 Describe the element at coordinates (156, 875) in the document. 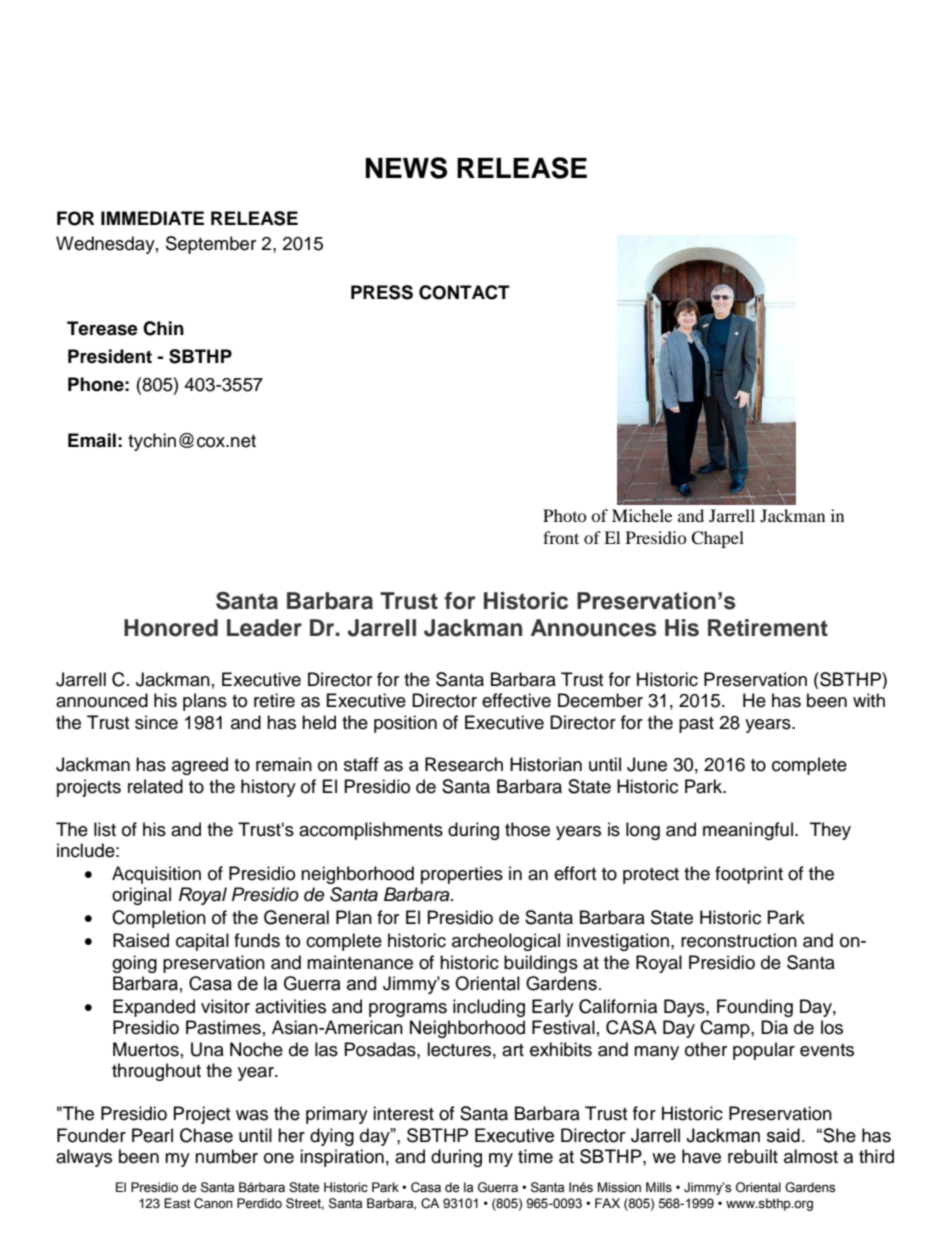

I see `Acquisition` at that location.
